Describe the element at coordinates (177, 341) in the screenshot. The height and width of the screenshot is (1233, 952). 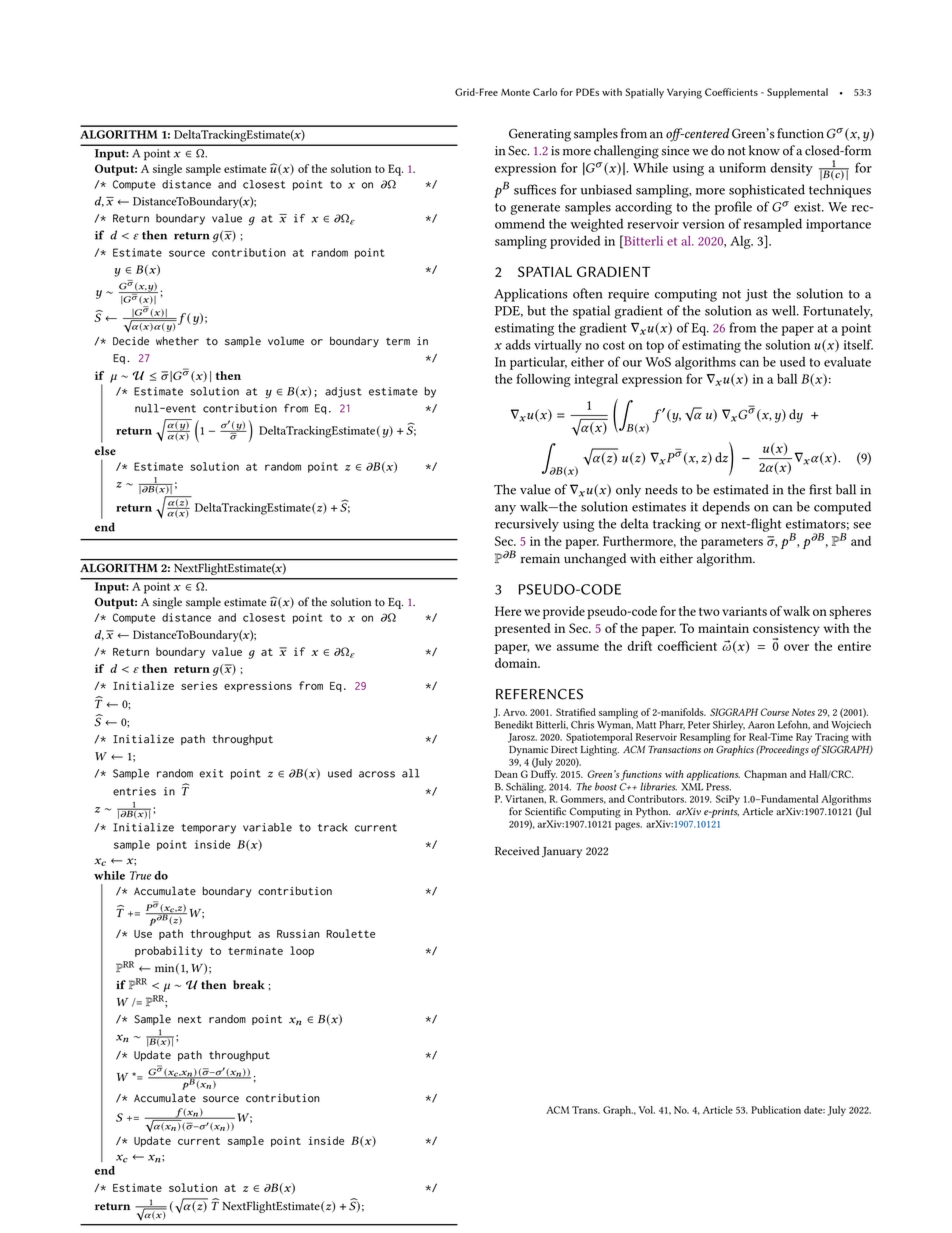
I see `whether` at that location.
